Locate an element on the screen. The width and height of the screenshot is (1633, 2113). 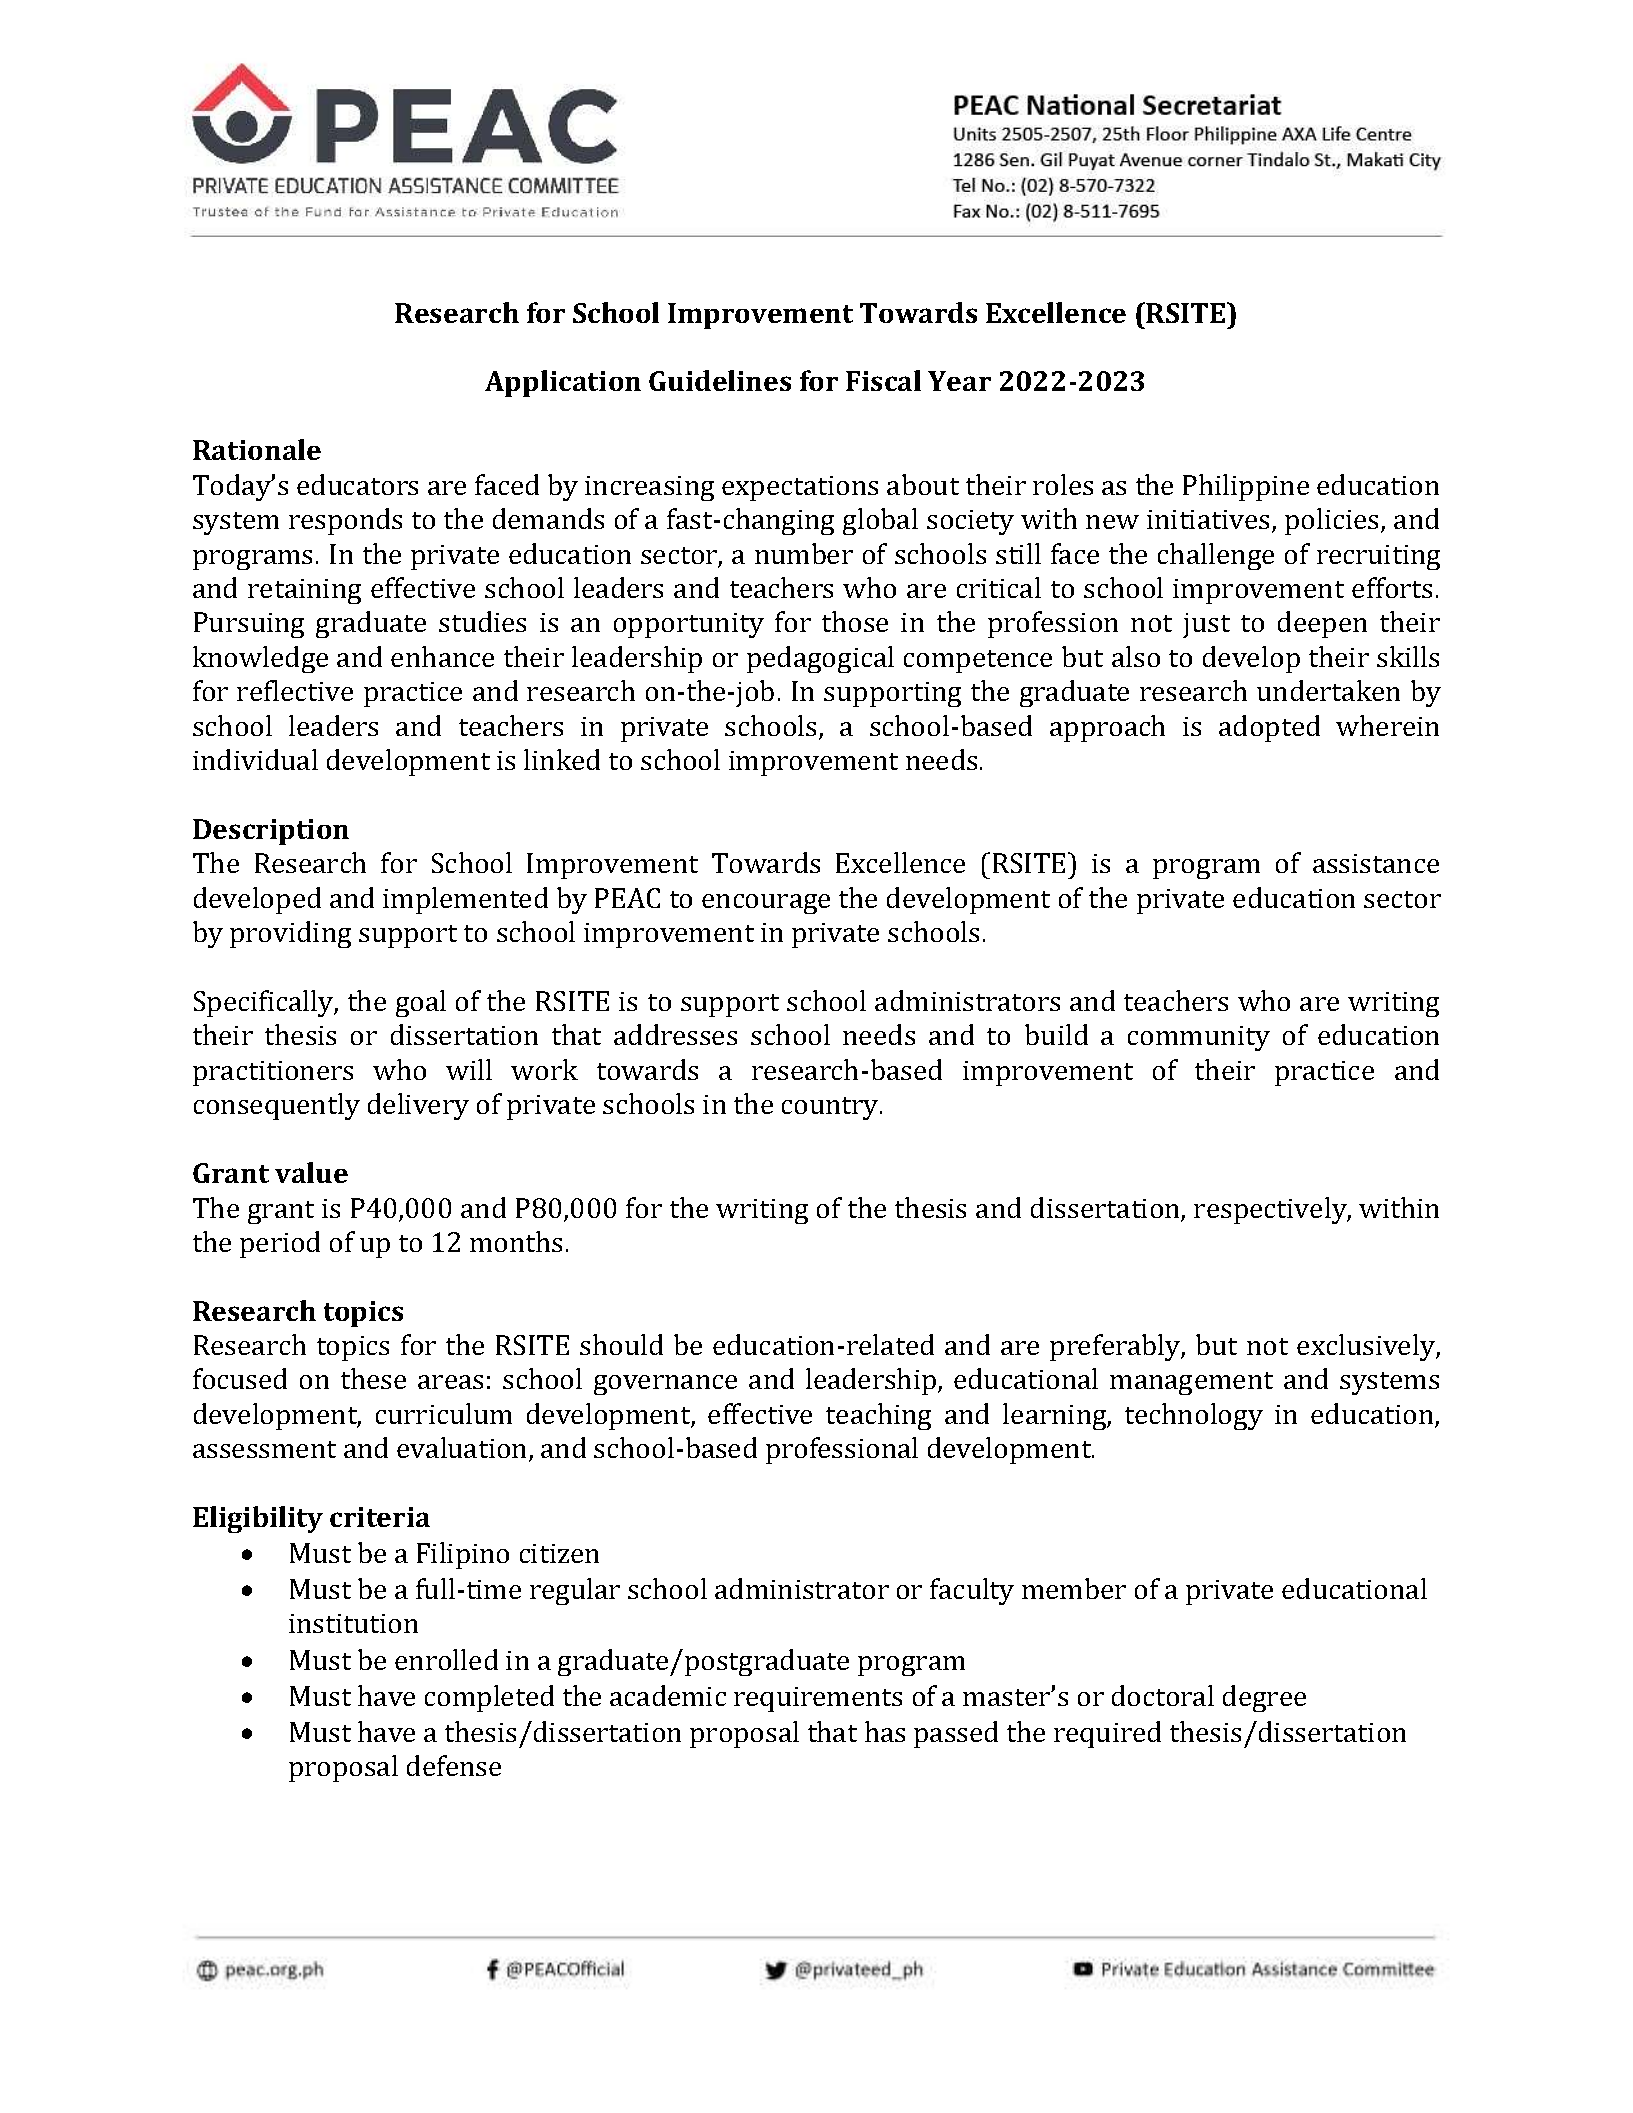
teaching is located at coordinates (878, 1416).
